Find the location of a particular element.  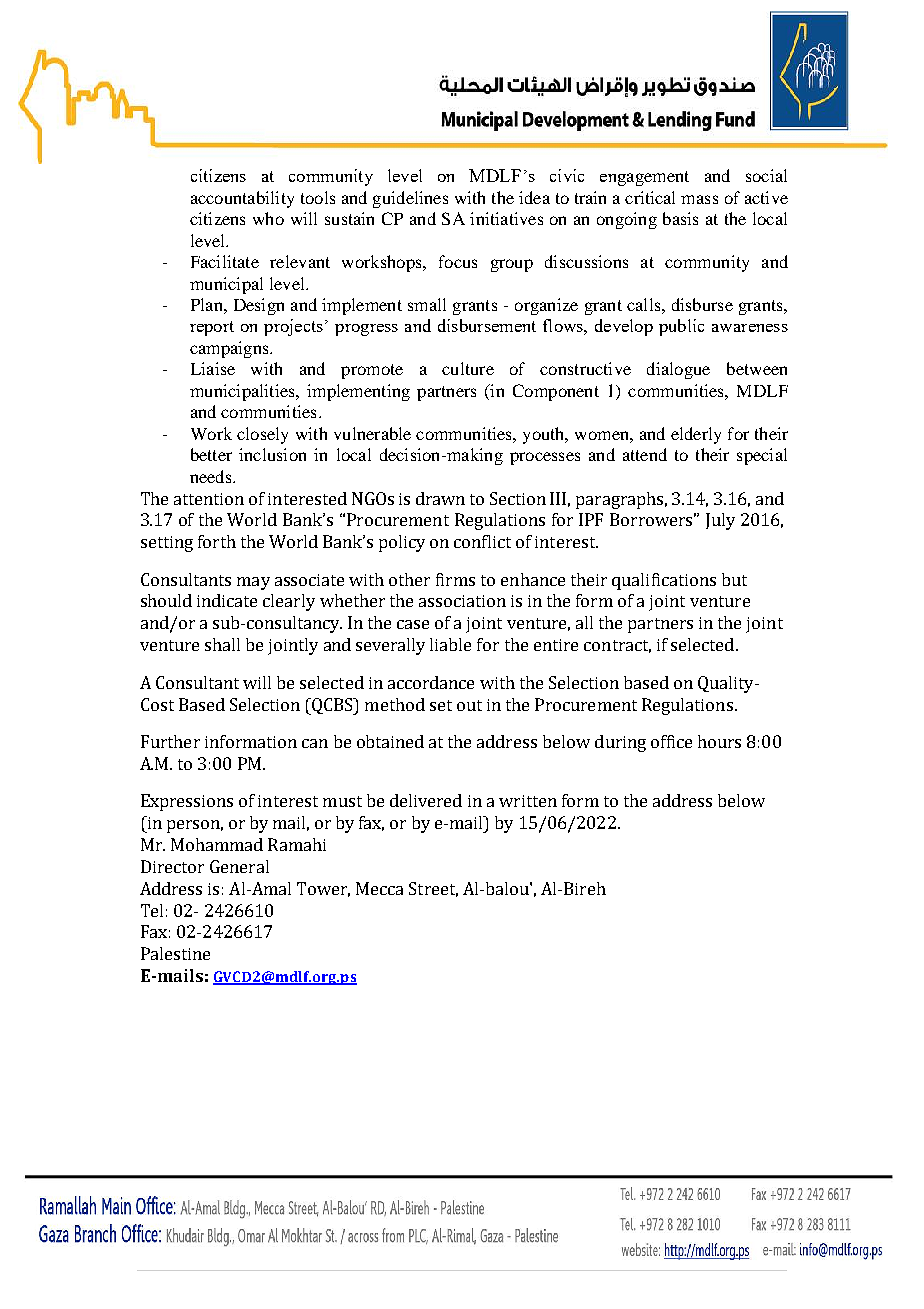

accountability is located at coordinates (242, 199).
